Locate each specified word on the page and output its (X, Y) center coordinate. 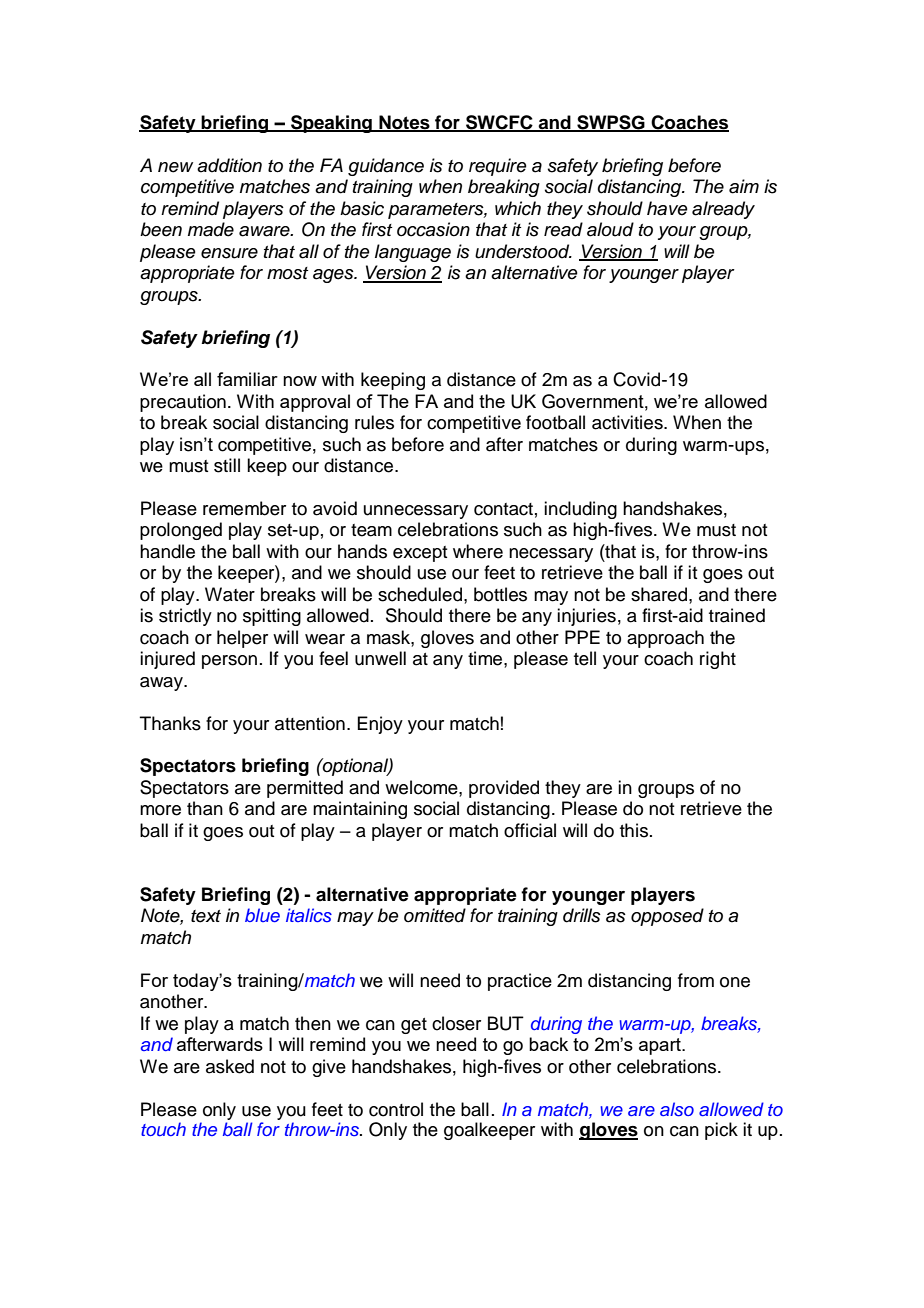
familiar (247, 379)
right (718, 660)
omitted (435, 915)
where (478, 551)
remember (244, 508)
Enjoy (380, 725)
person (229, 662)
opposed (667, 917)
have (667, 208)
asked (230, 1066)
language (413, 253)
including (580, 510)
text (206, 916)
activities (628, 422)
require (498, 167)
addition (229, 165)
